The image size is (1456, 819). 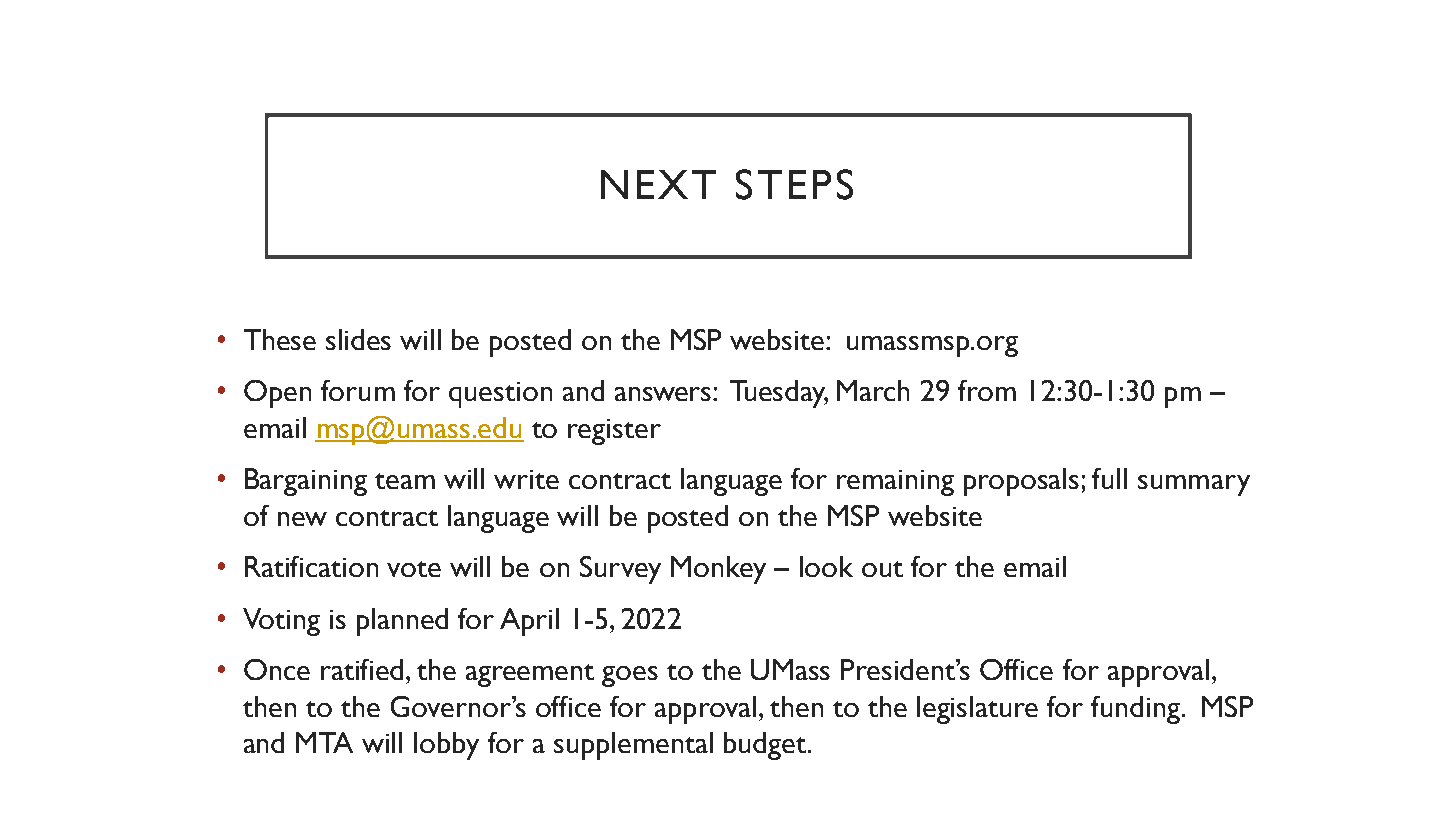 What do you see at coordinates (779, 394) in the page?
I see `Tuesday` at bounding box center [779, 394].
